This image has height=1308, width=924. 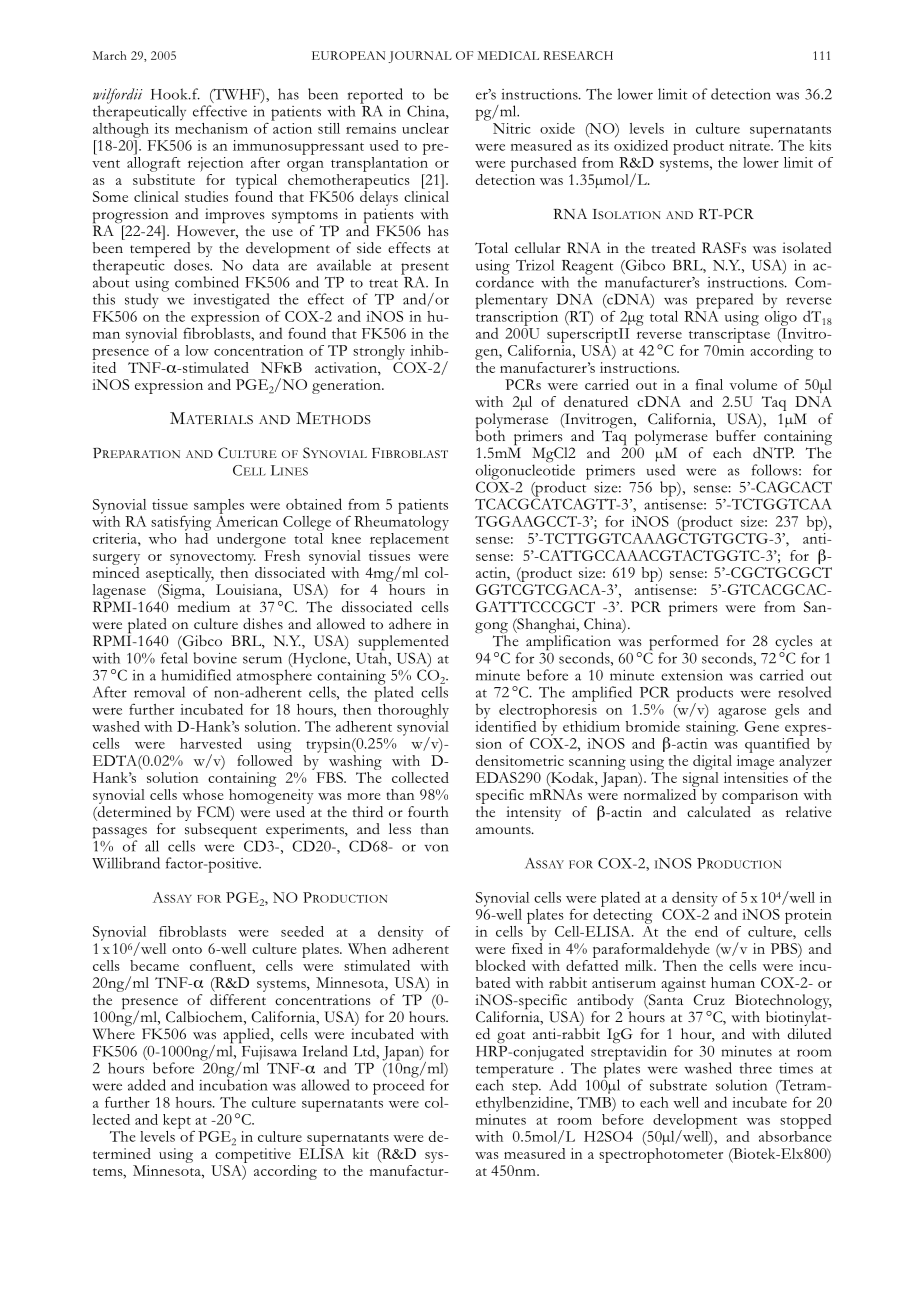 I want to click on mechanism, so click(x=211, y=128).
